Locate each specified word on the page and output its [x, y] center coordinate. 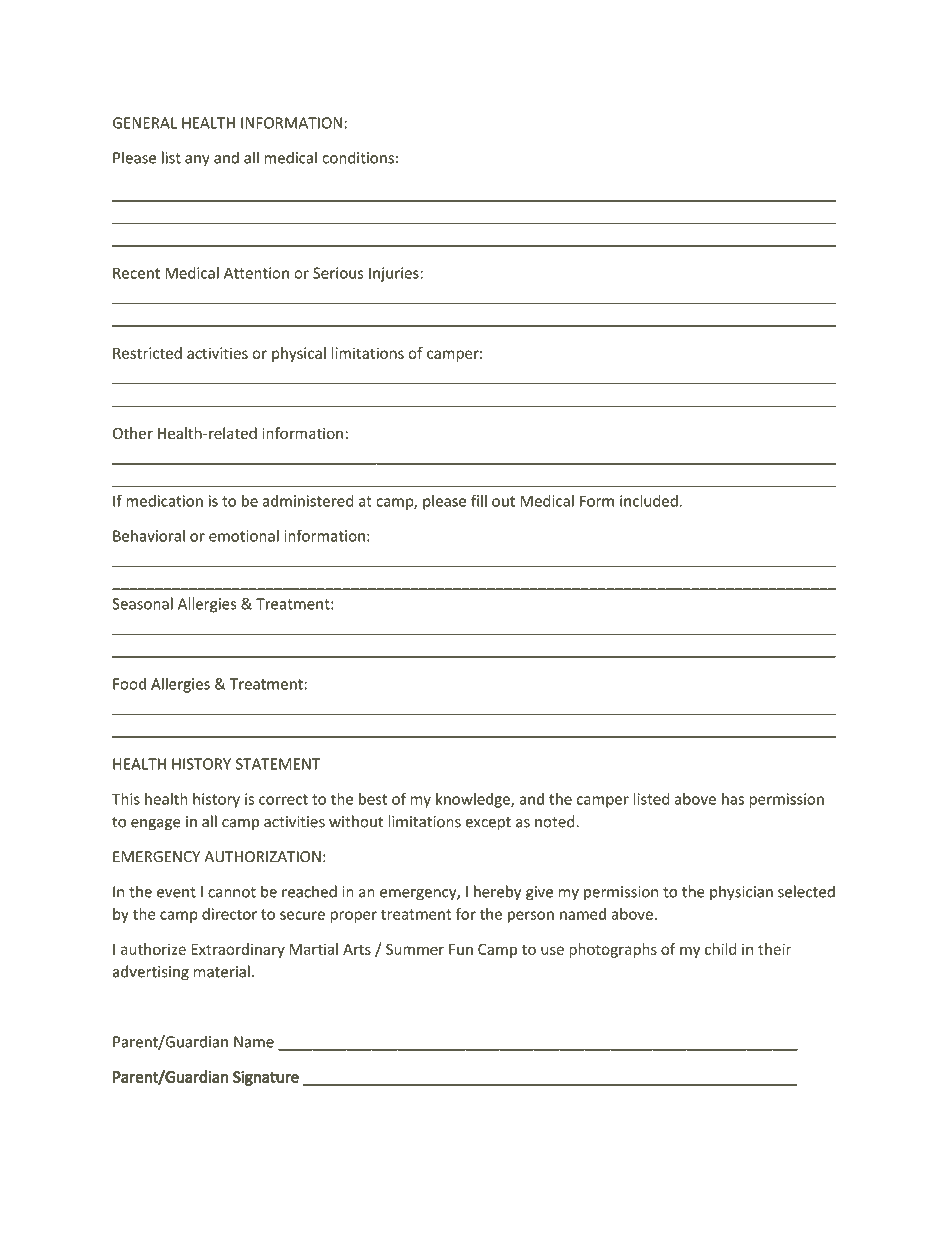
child [720, 949]
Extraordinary [238, 950]
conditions [358, 157]
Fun [461, 949]
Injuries [395, 274]
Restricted [147, 353]
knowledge [474, 800]
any [197, 161]
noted [556, 821]
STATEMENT [278, 764]
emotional [244, 535]
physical [299, 354]
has [733, 799]
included [649, 501]
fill [479, 501]
